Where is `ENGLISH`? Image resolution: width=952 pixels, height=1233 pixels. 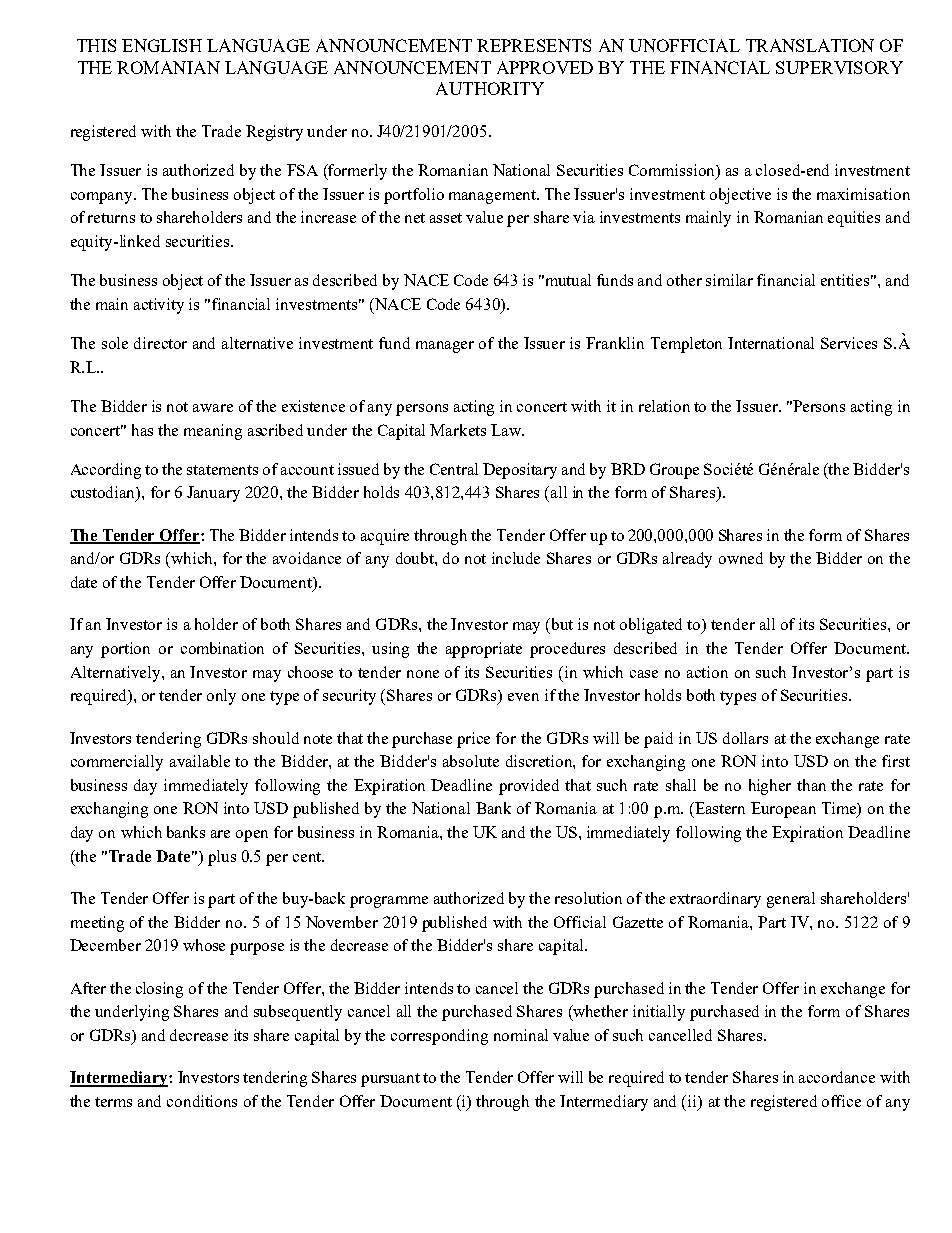 ENGLISH is located at coordinates (162, 45).
